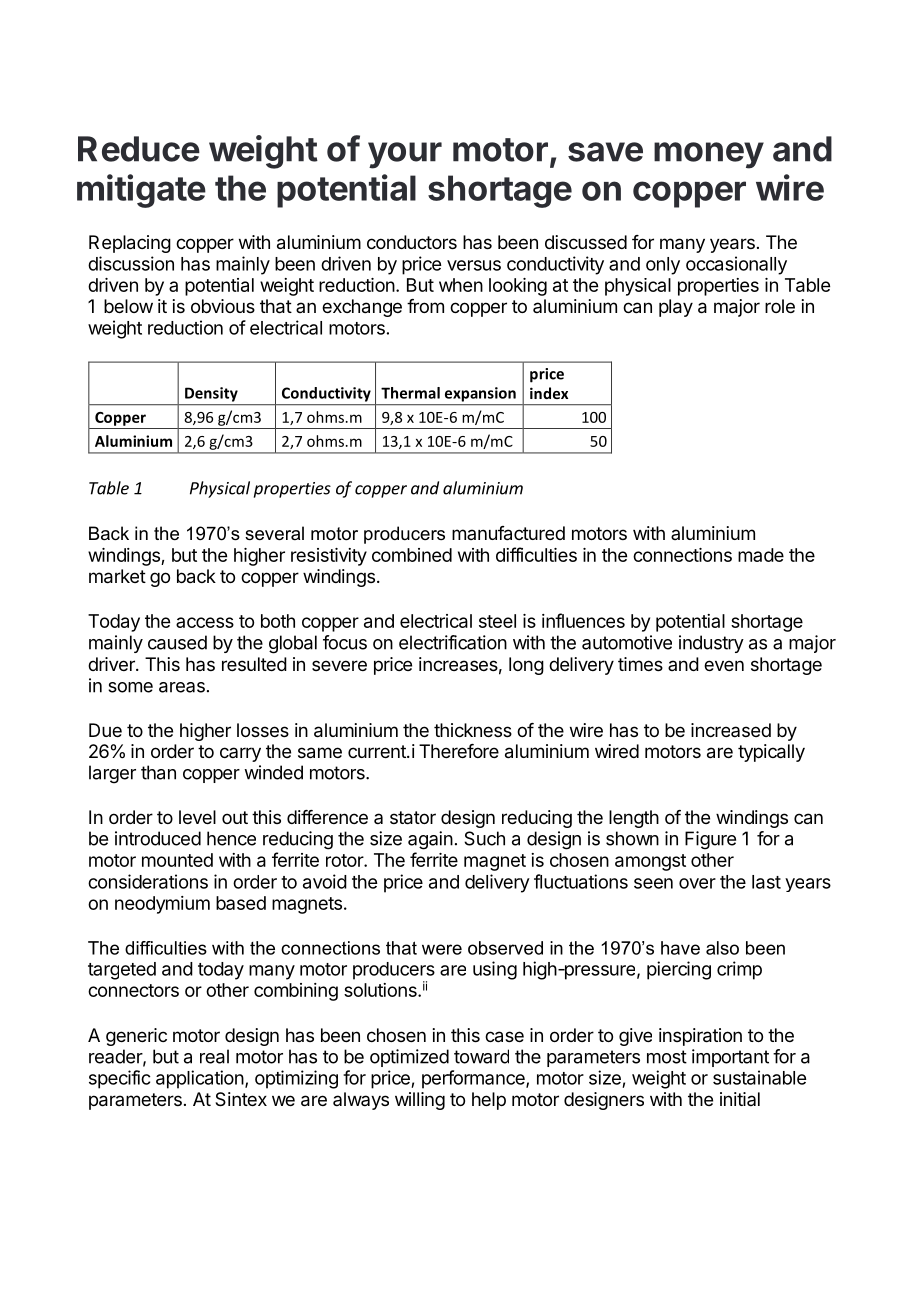 The width and height of the screenshot is (924, 1308). What do you see at coordinates (141, 191) in the screenshot?
I see `mitigate` at bounding box center [141, 191].
